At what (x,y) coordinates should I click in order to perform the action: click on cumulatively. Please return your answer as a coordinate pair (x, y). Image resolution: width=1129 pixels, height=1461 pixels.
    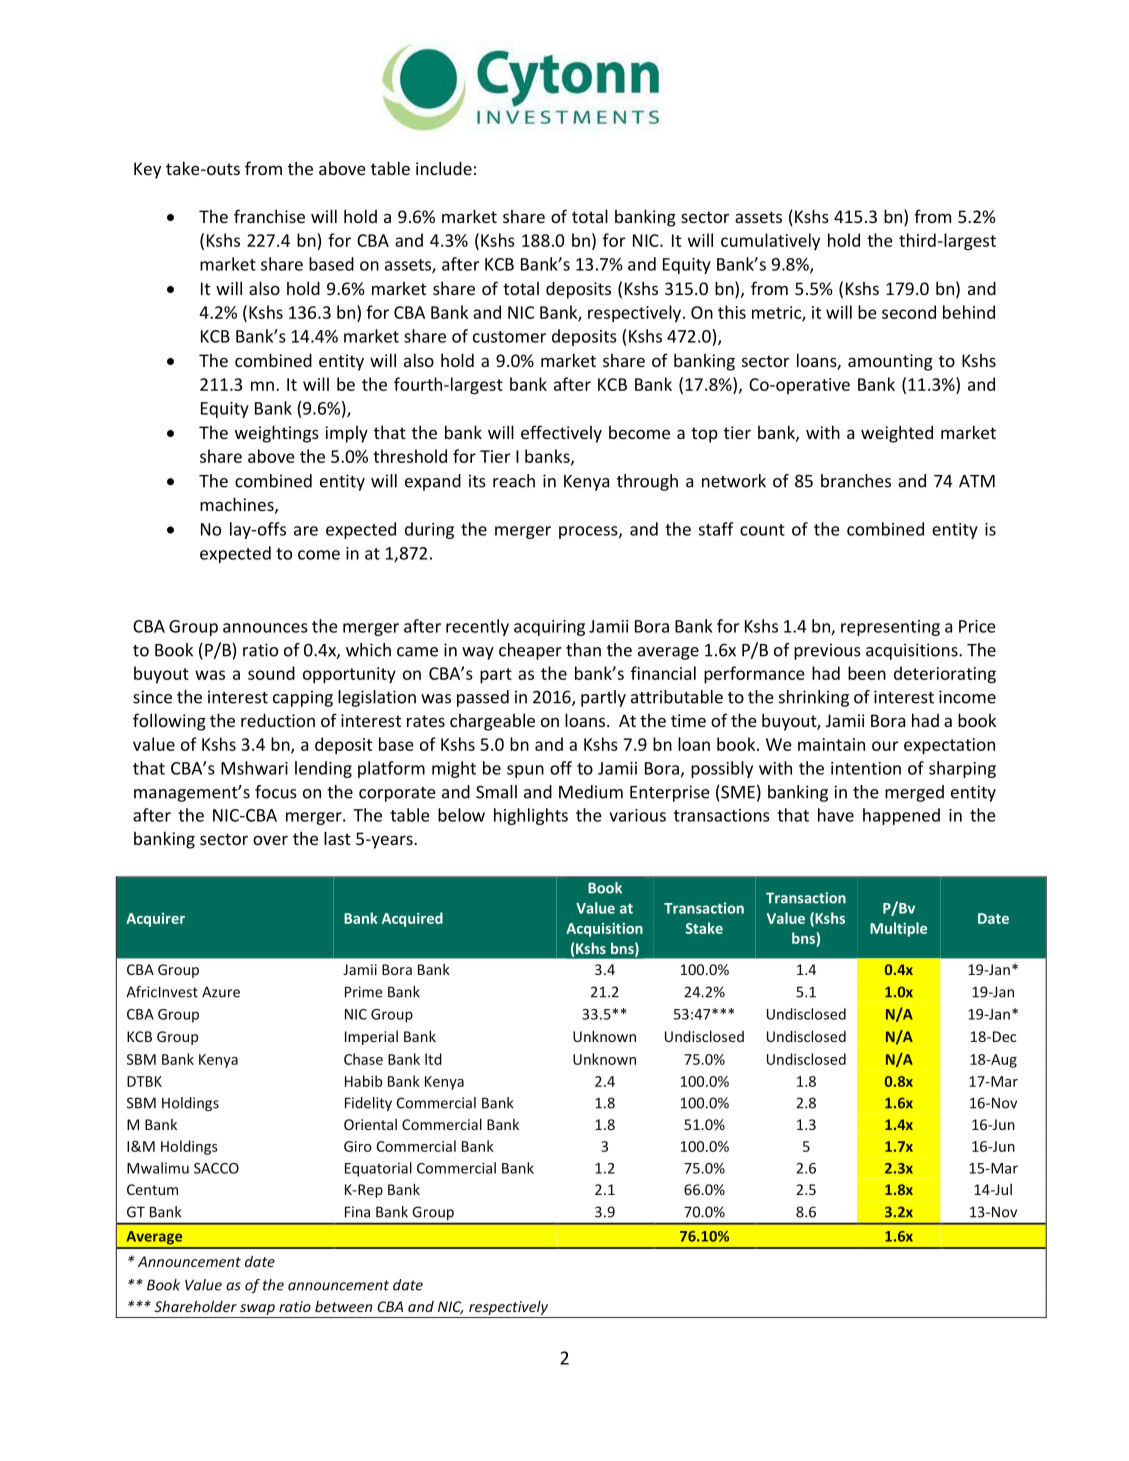
    Looking at the image, I should click on (770, 241).
